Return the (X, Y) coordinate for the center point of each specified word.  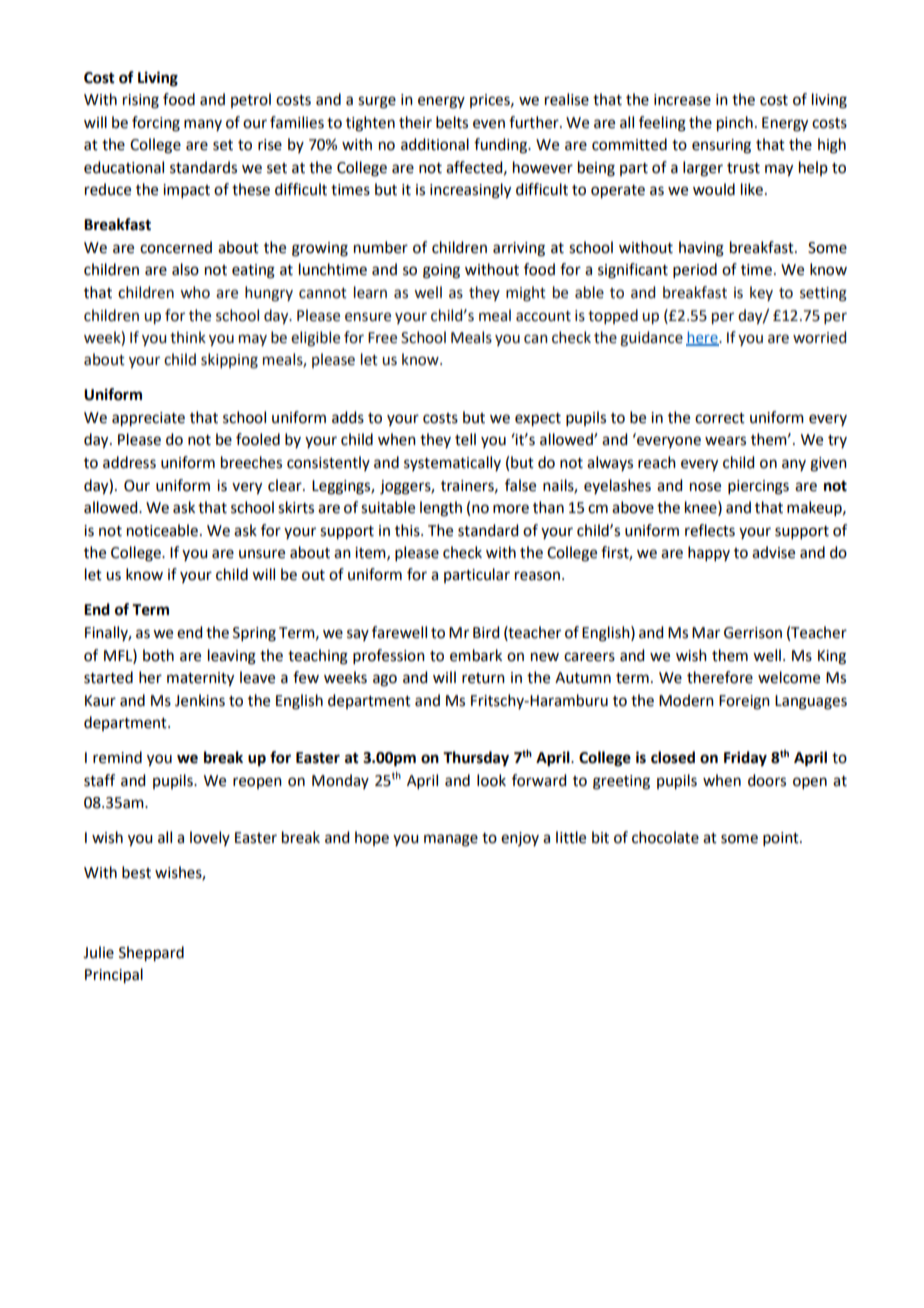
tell (465, 439)
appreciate (148, 419)
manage (451, 840)
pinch (735, 124)
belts (452, 122)
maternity (200, 679)
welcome (789, 677)
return (483, 678)
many (203, 125)
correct (720, 418)
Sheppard (151, 954)
